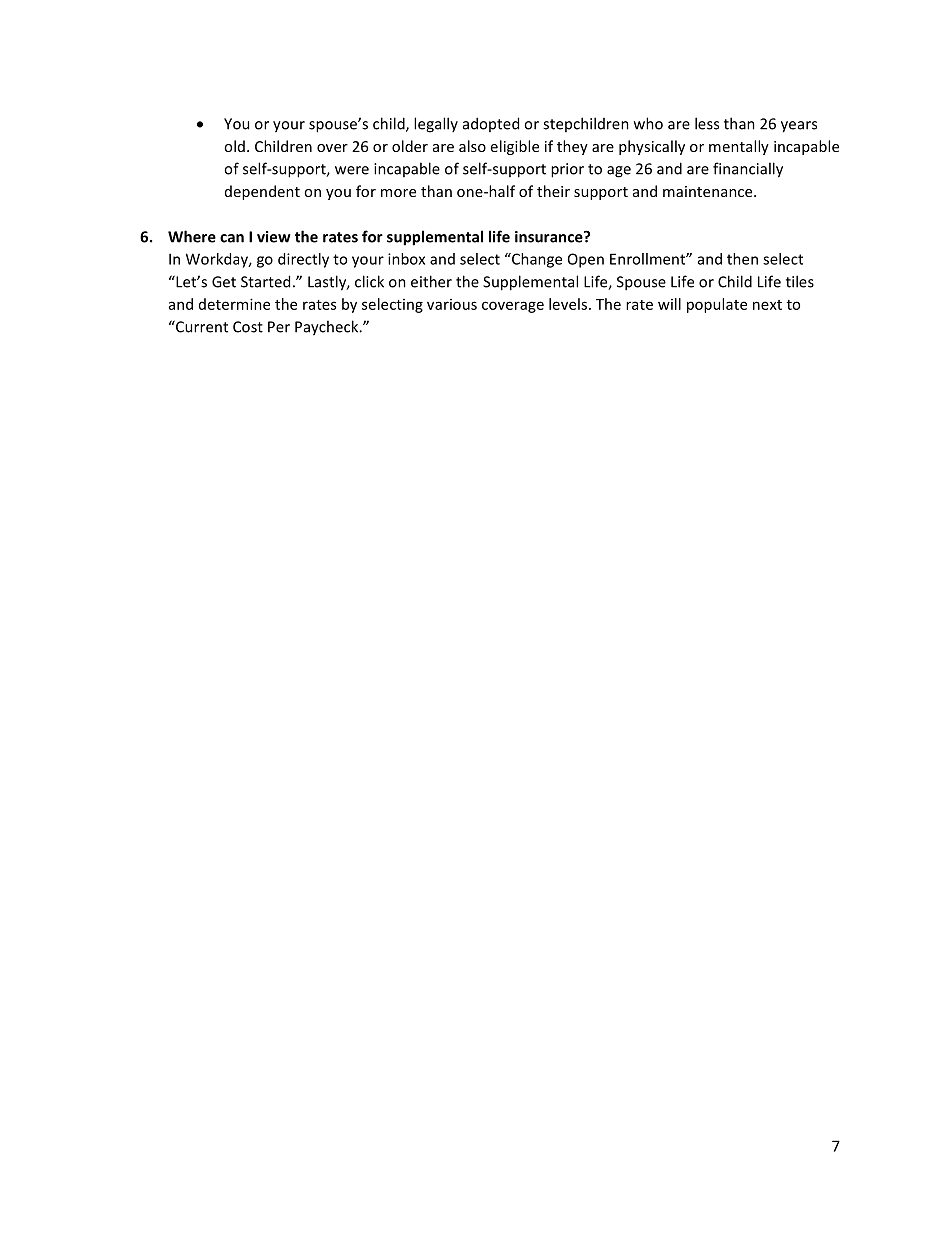  I want to click on adopted, so click(491, 124).
